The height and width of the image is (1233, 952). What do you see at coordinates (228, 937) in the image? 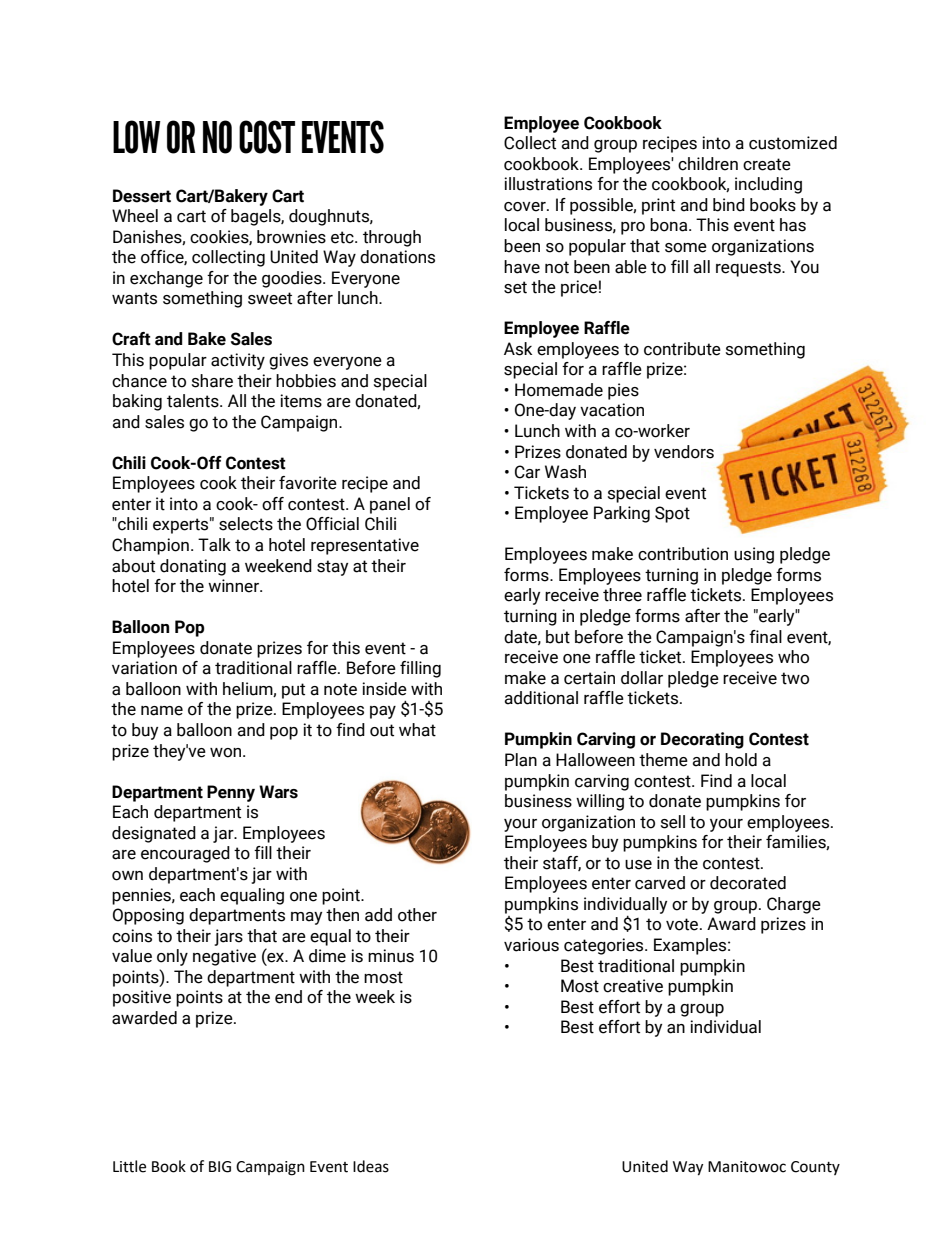
I see `jars` at bounding box center [228, 937].
